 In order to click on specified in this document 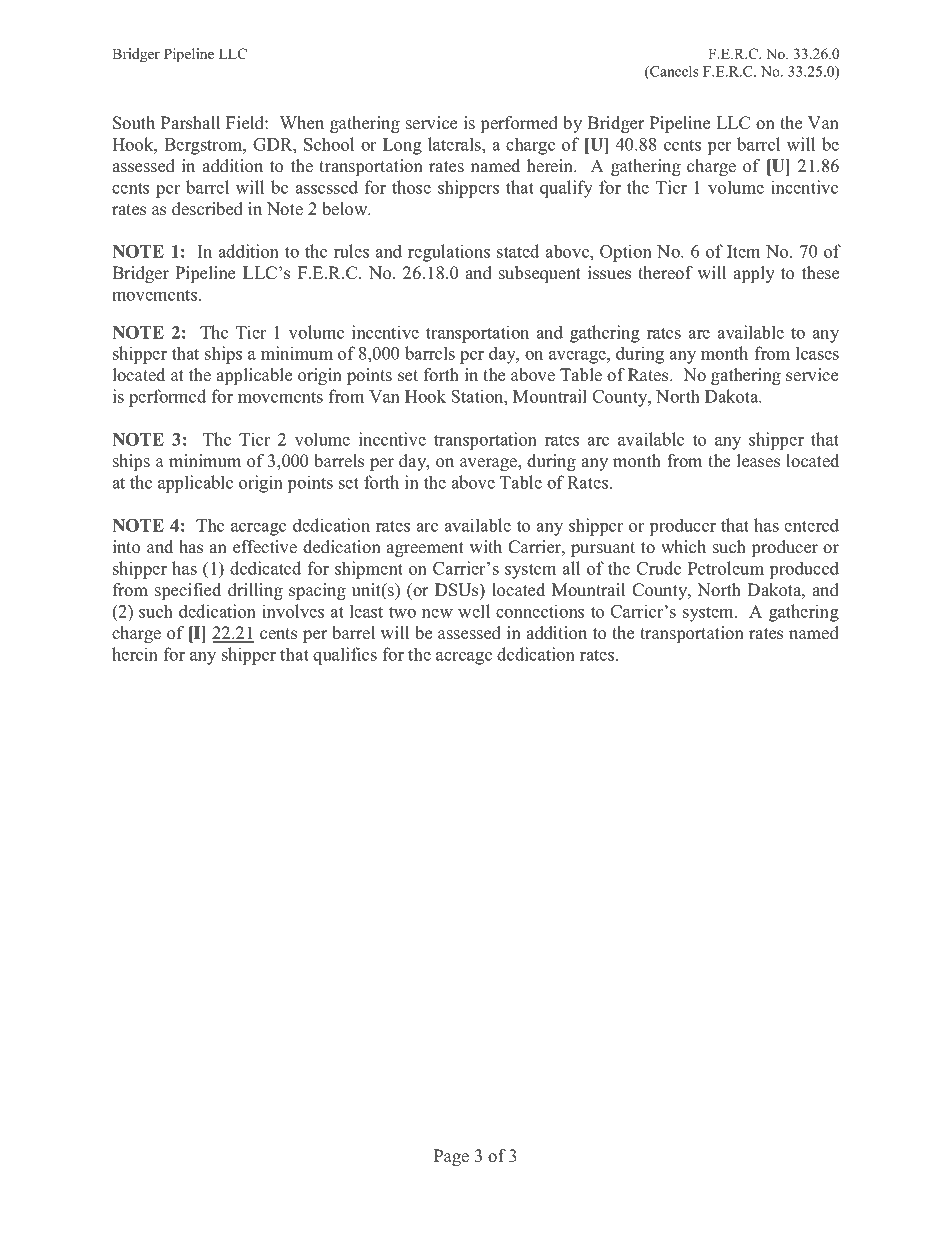, I will do `click(188, 591)`.
